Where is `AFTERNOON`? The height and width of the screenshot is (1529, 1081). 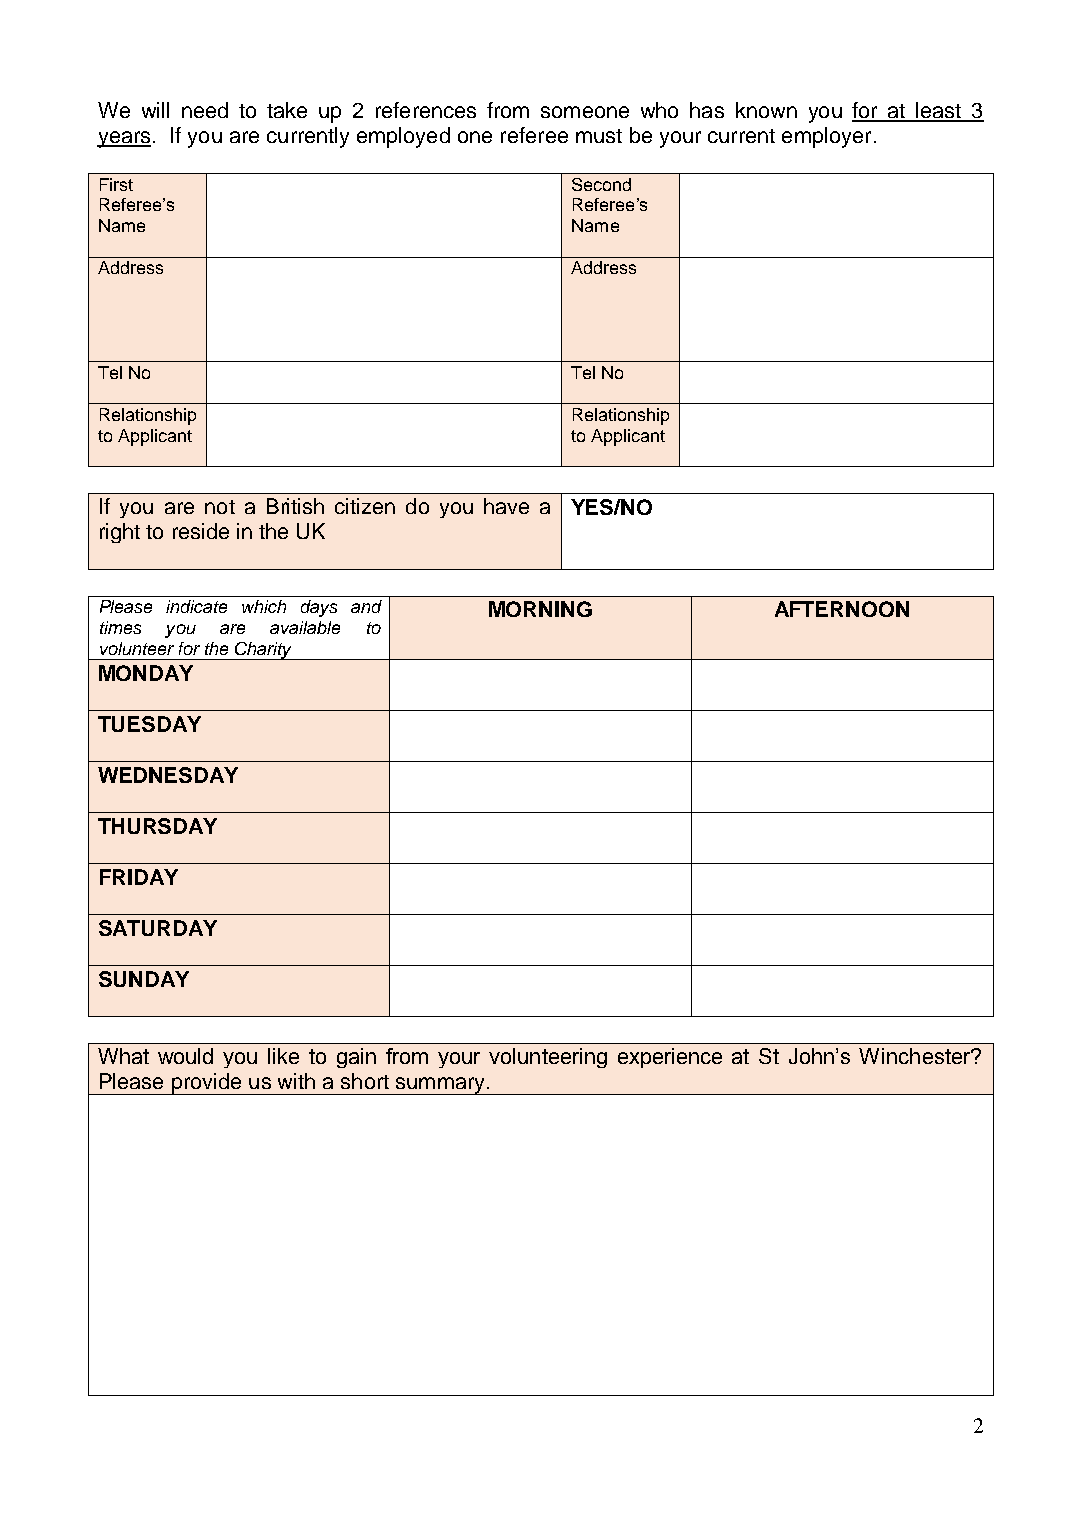
AFTERNOON is located at coordinates (842, 609).
